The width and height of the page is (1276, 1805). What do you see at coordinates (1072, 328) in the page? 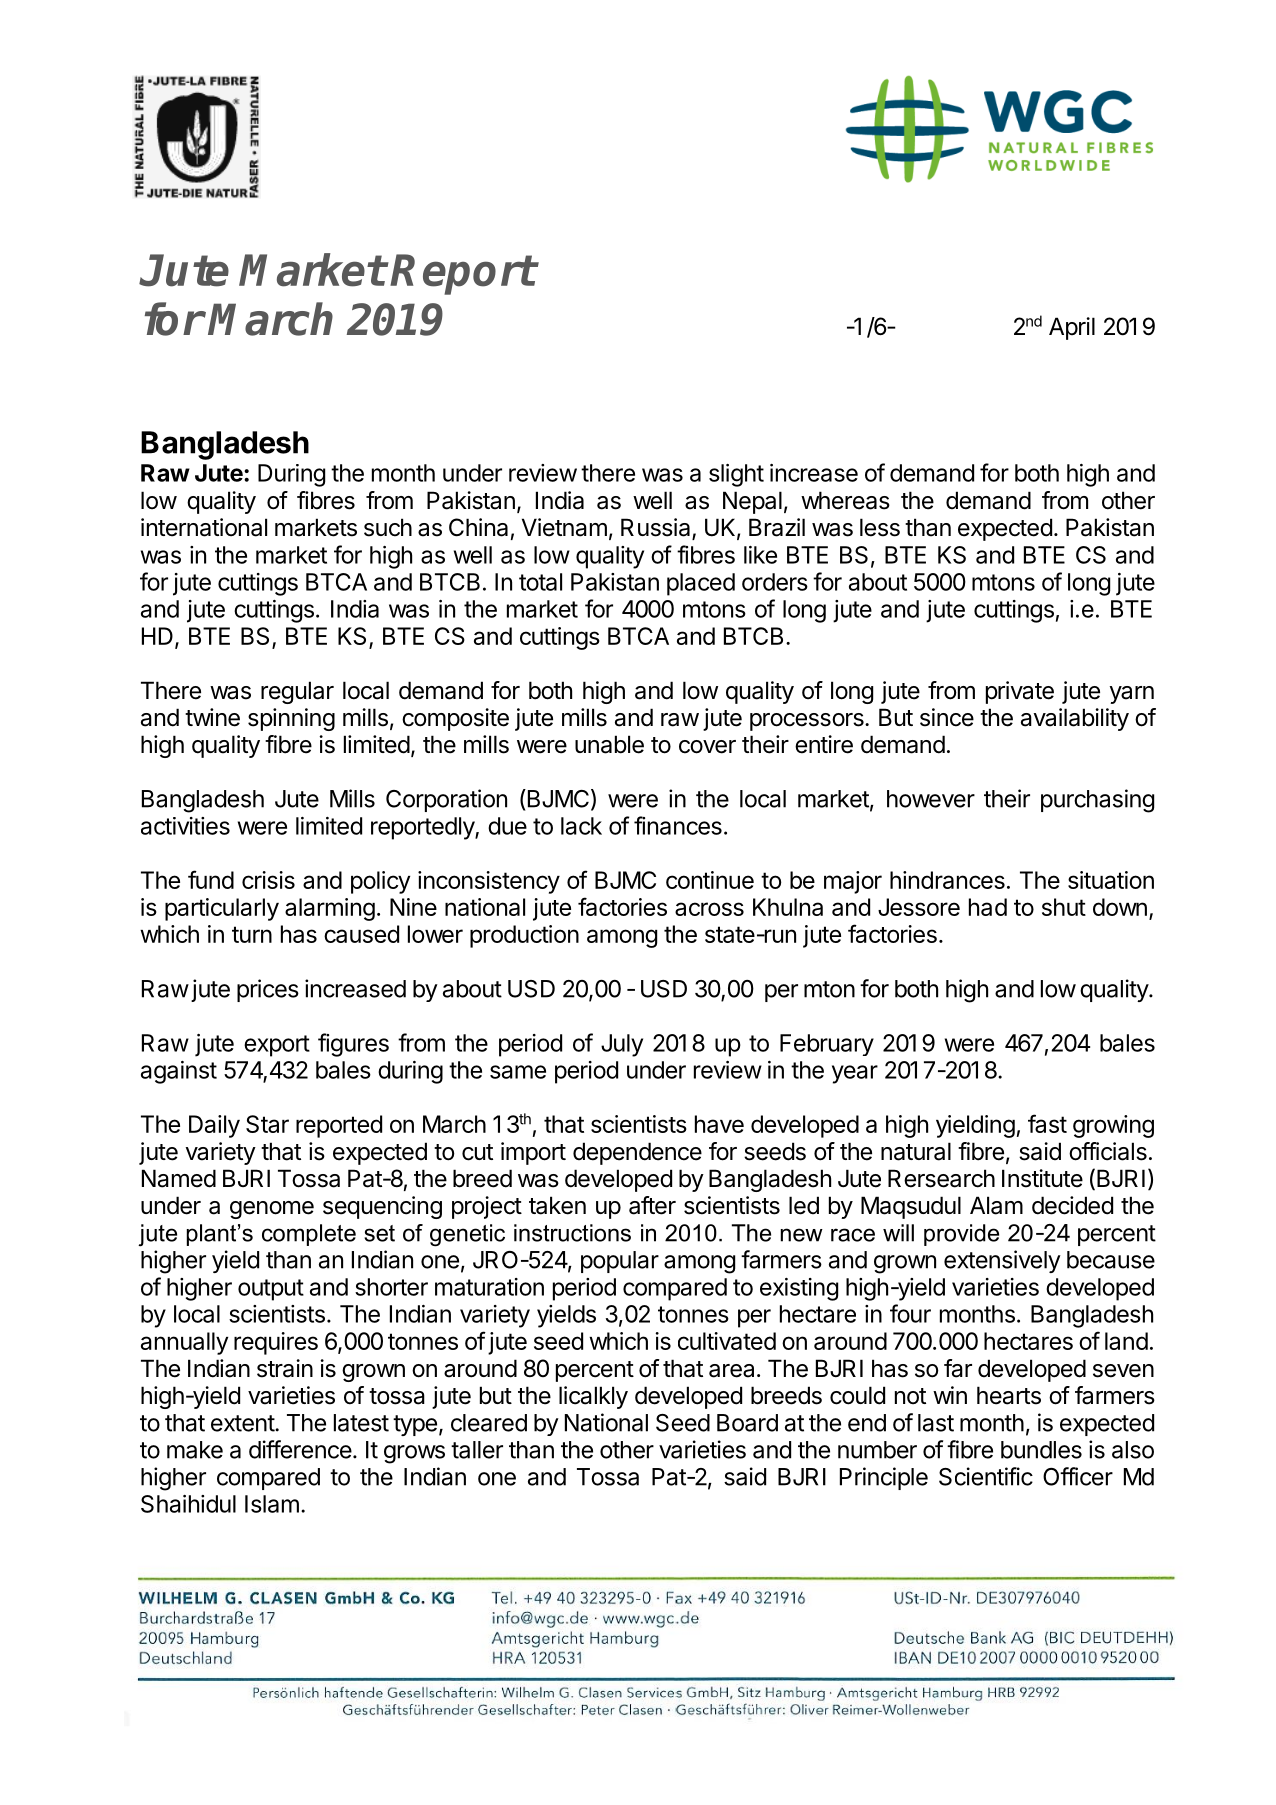
I see `April` at bounding box center [1072, 328].
